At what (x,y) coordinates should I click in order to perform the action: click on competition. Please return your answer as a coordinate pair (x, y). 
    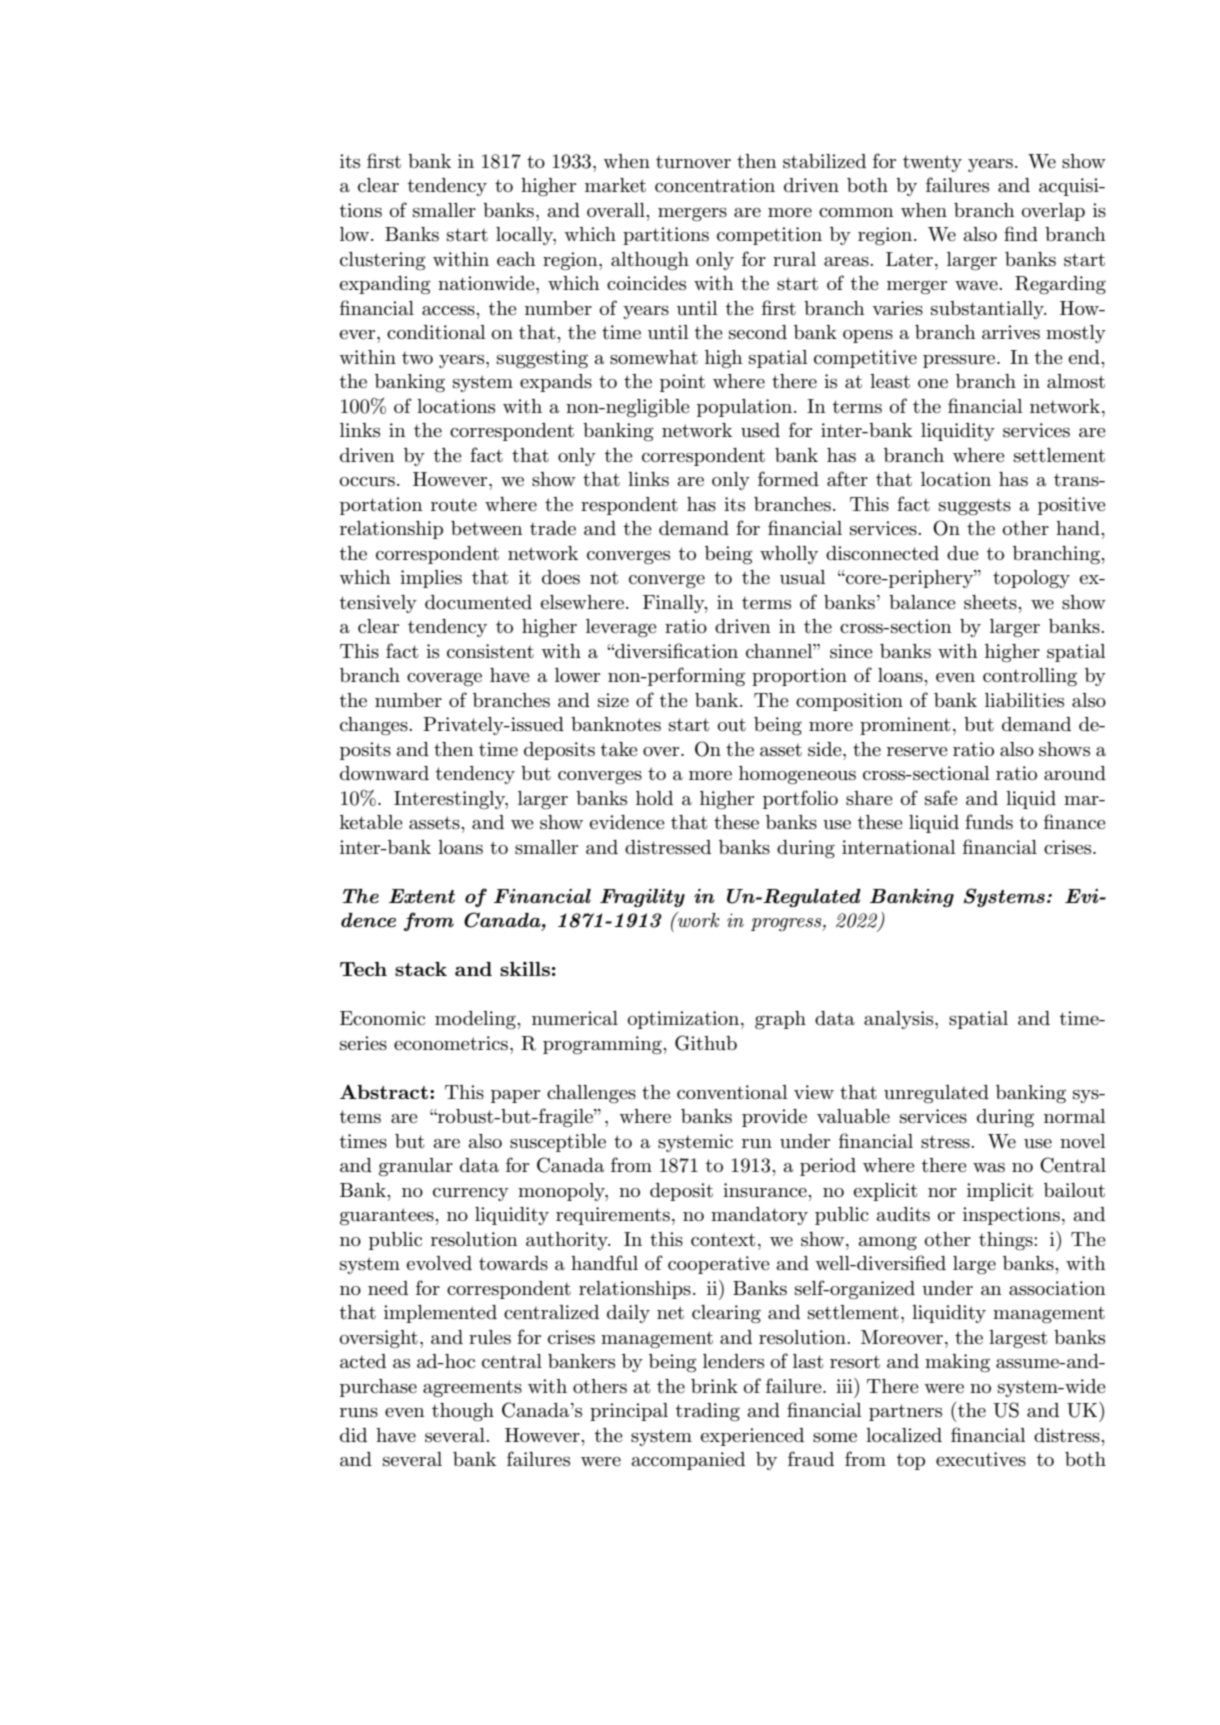
    Looking at the image, I should click on (769, 236).
